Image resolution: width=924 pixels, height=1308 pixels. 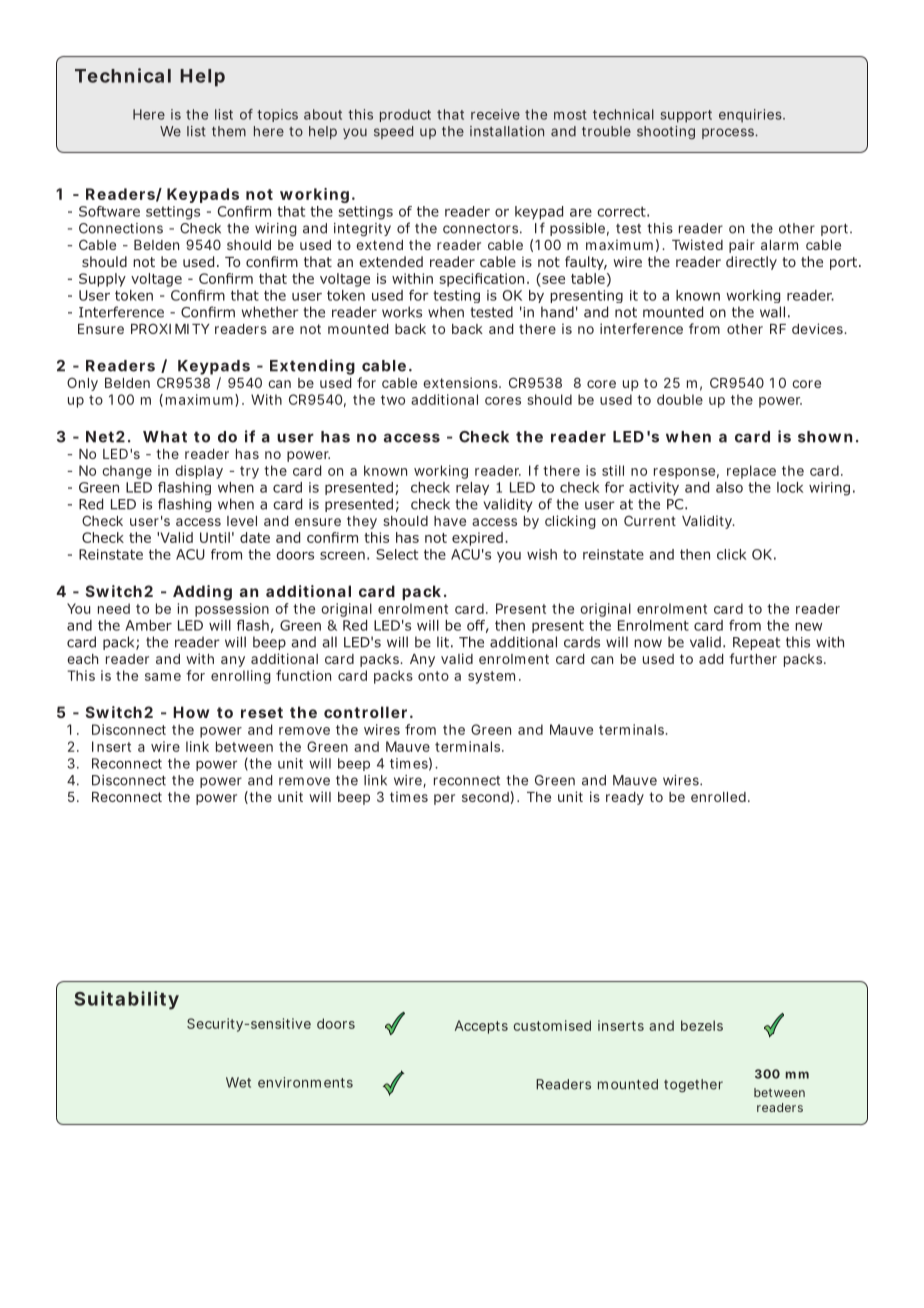 What do you see at coordinates (751, 472) in the page?
I see `replace` at bounding box center [751, 472].
